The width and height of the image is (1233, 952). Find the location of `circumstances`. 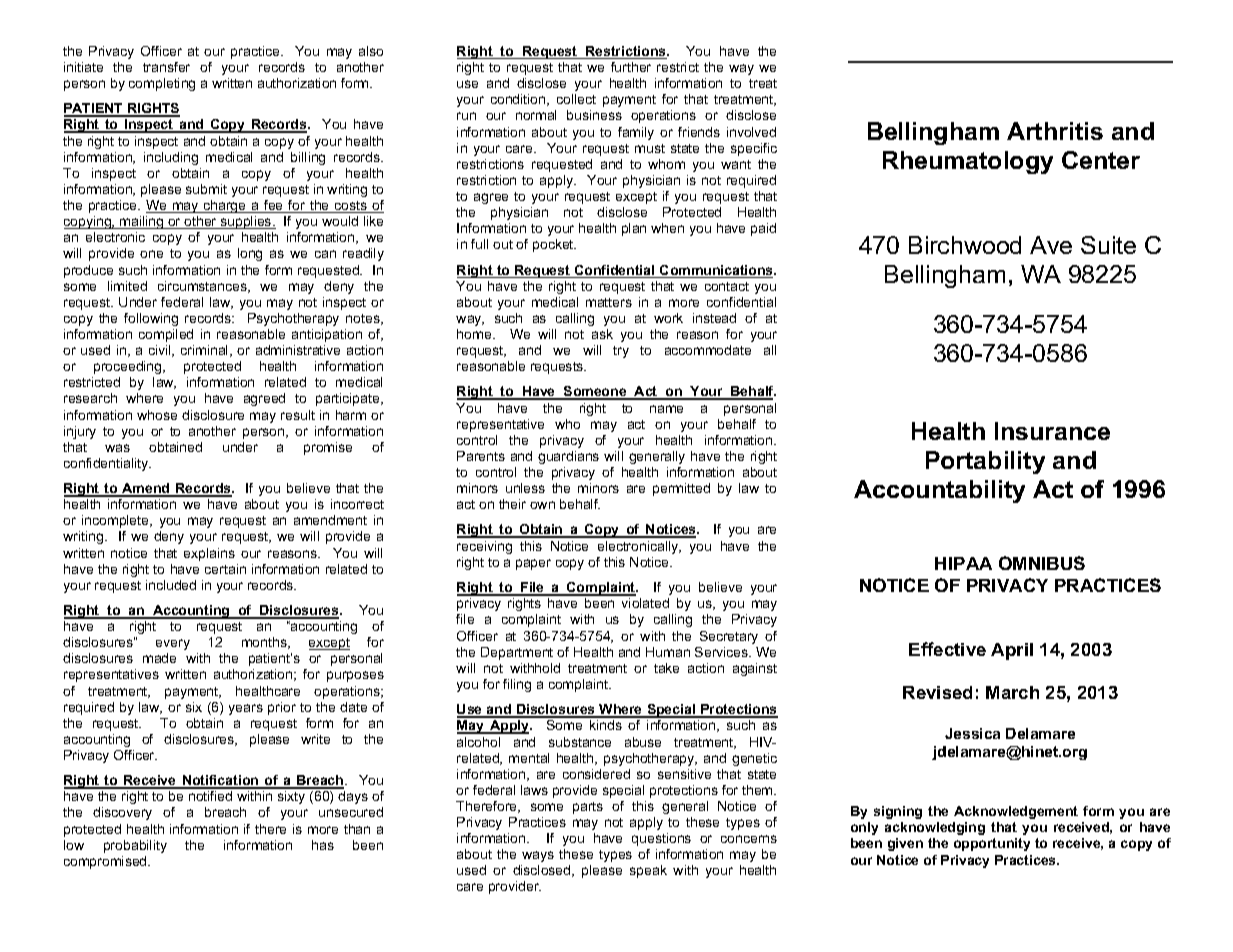

circumstances is located at coordinates (203, 287).
